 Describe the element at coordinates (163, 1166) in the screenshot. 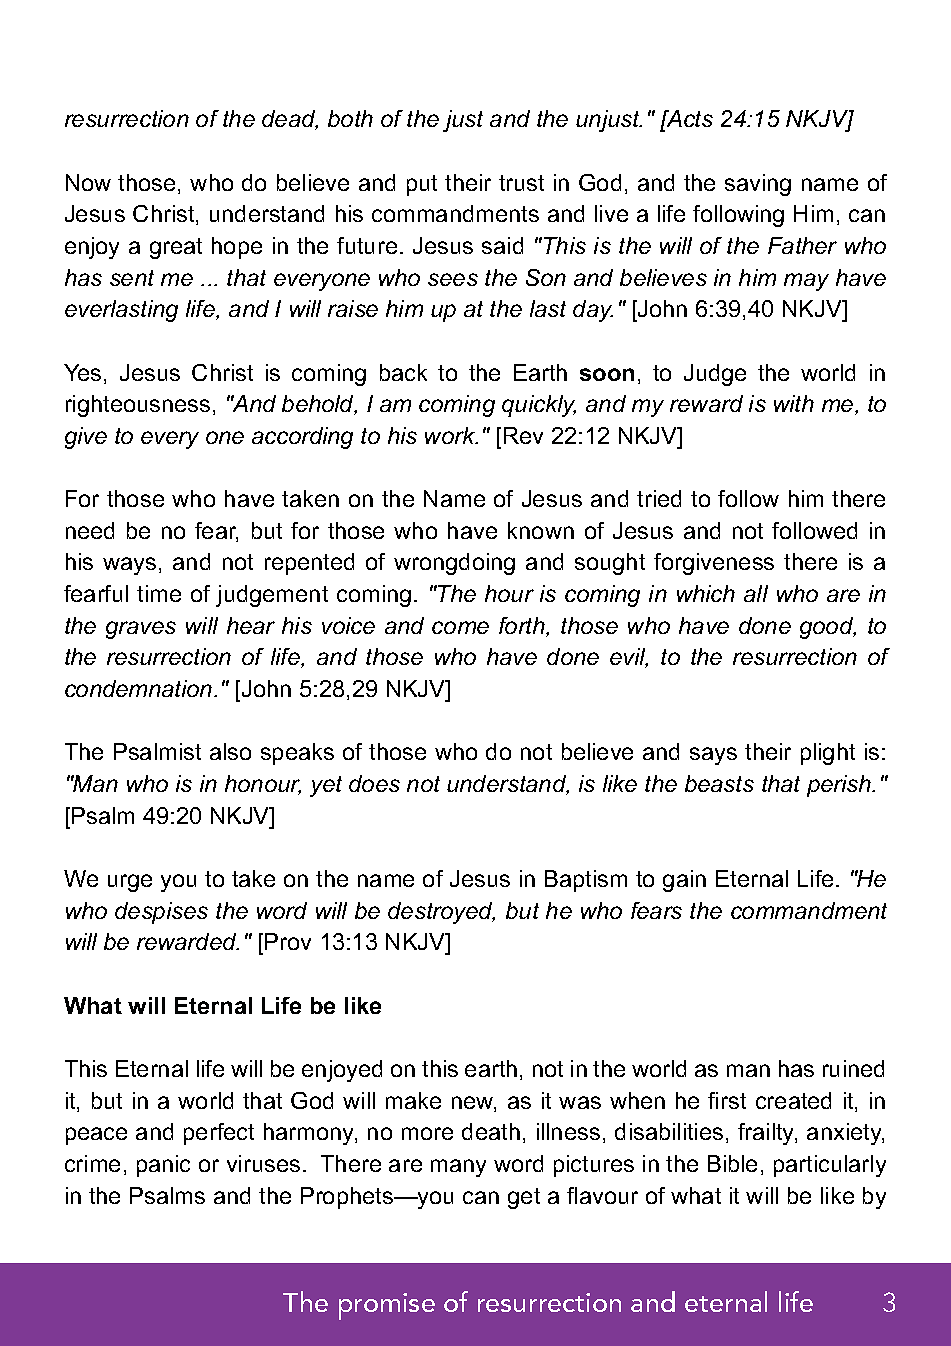

I see `panic` at that location.
